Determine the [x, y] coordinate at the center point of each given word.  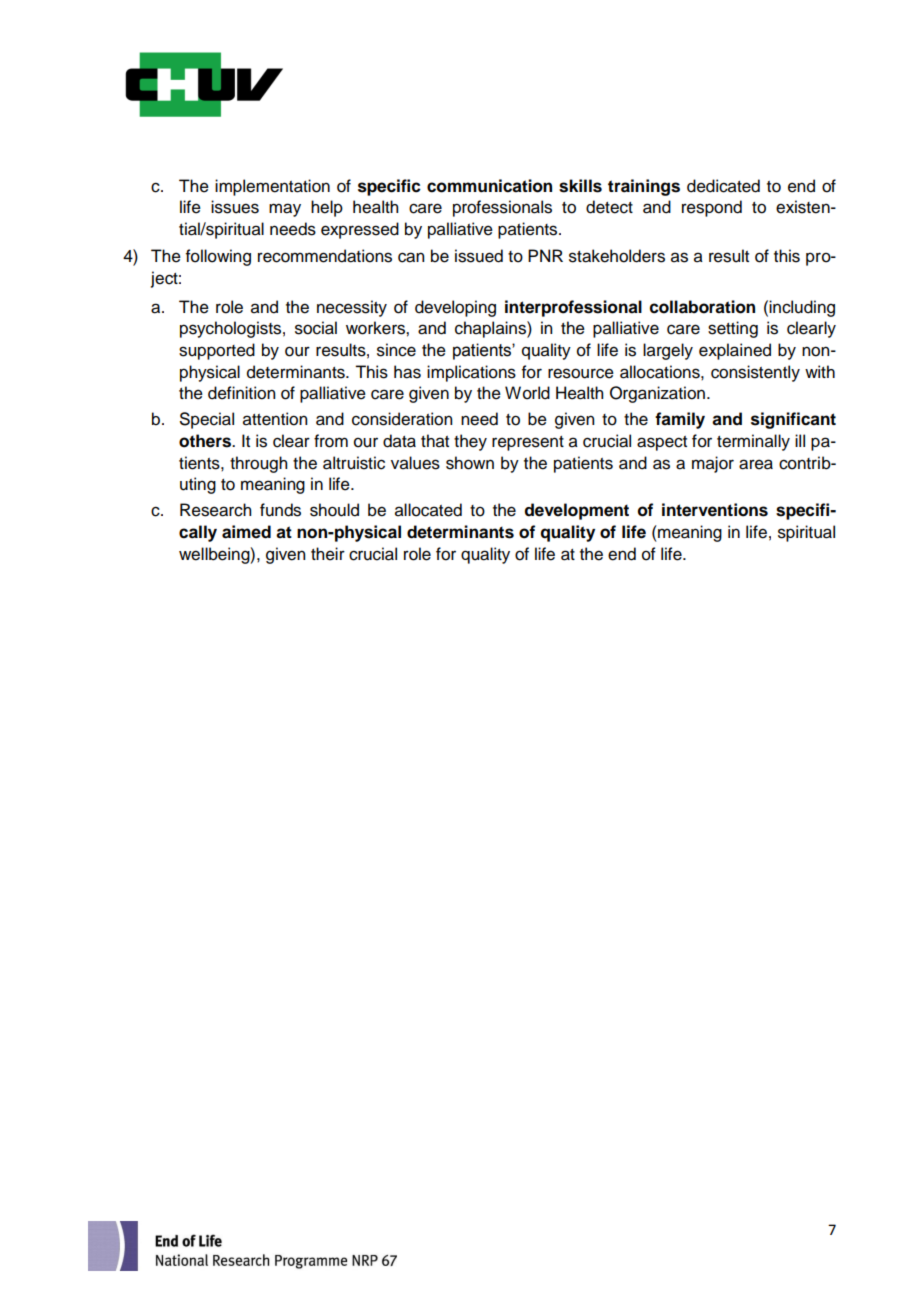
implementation [272, 187]
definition [241, 393]
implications [471, 373]
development [577, 511]
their [328, 554]
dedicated [723, 186]
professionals [502, 208]
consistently [755, 373]
